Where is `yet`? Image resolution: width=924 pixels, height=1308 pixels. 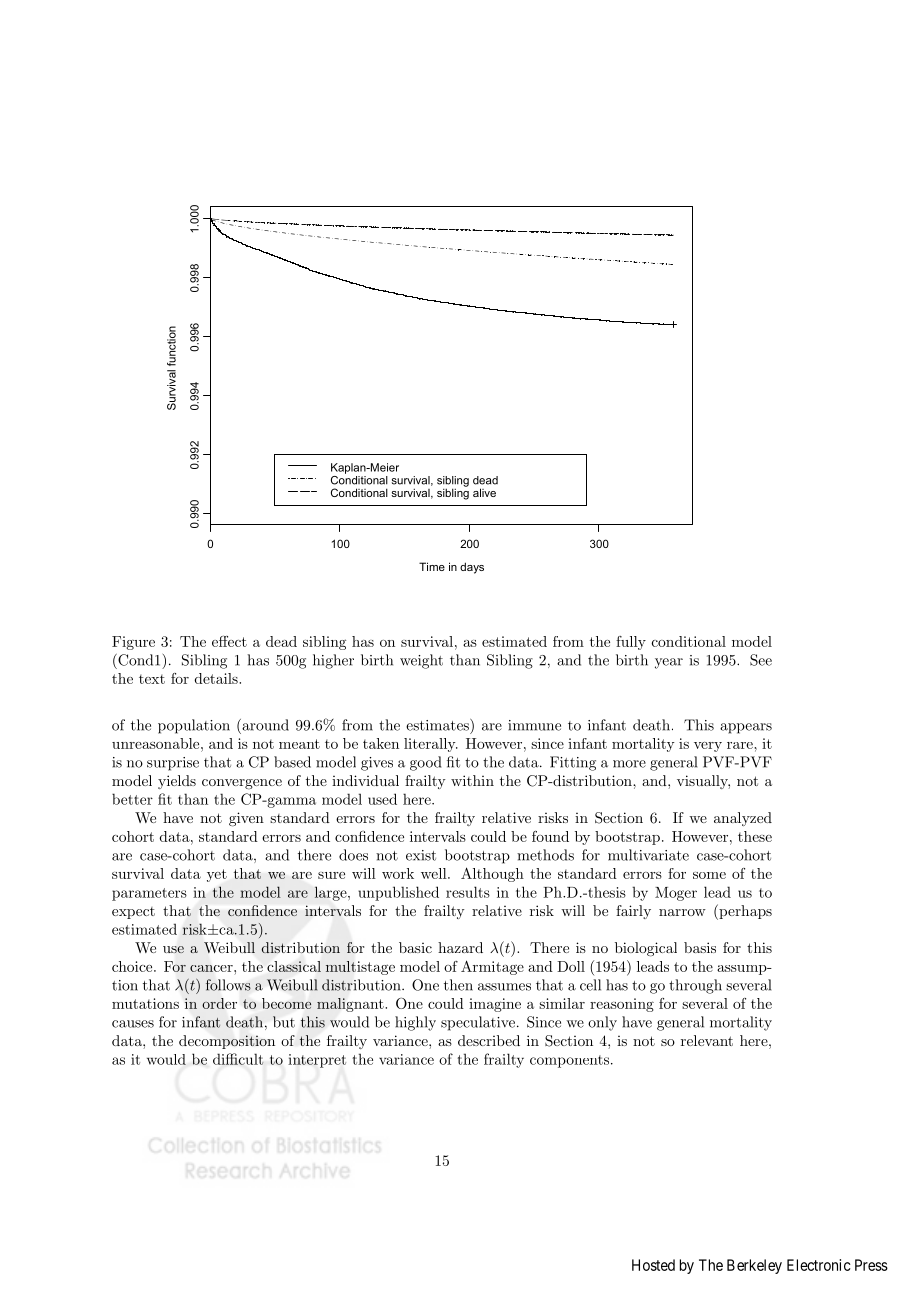 yet is located at coordinates (217, 875).
